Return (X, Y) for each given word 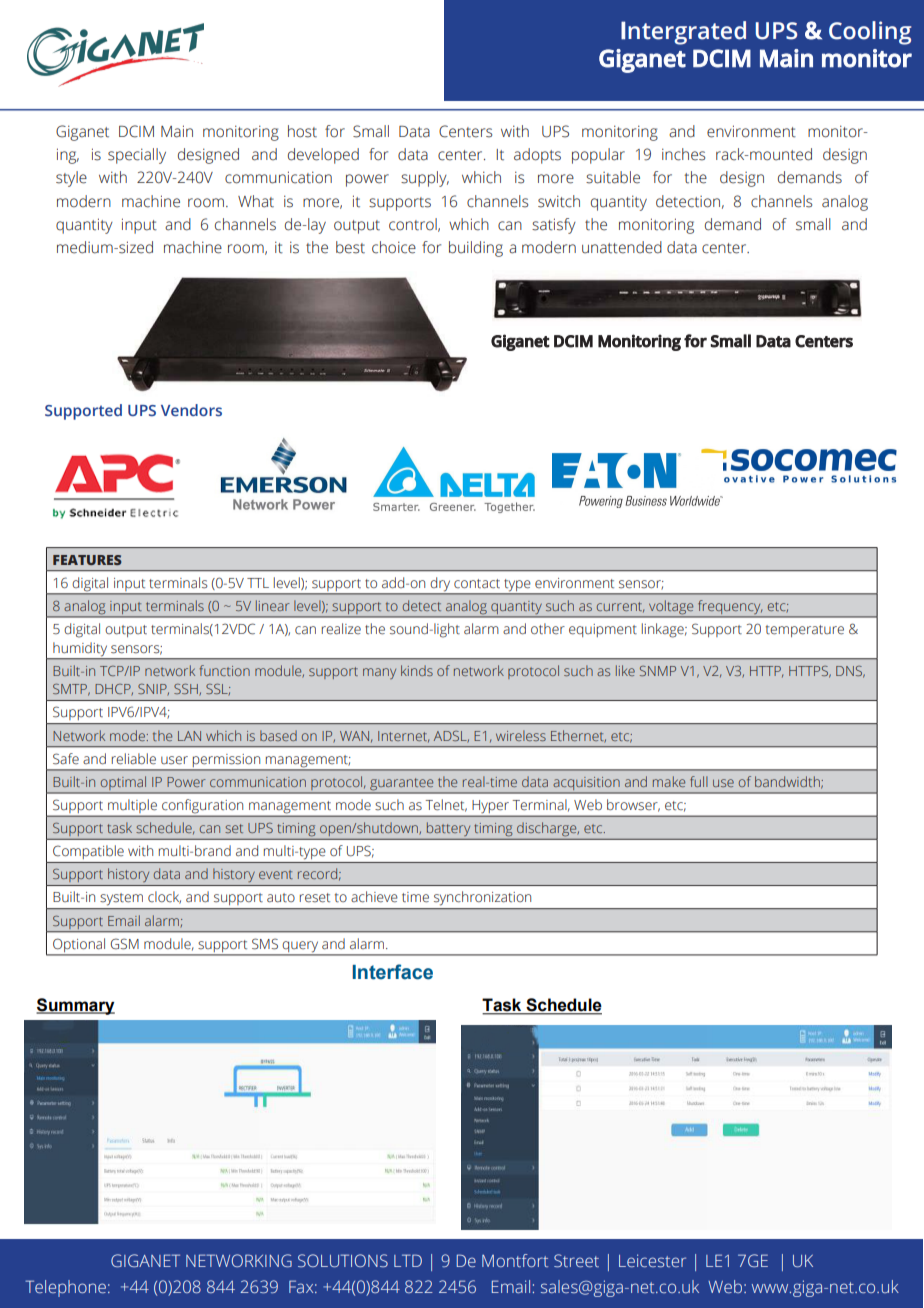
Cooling (870, 33)
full (699, 781)
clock (164, 897)
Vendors (191, 410)
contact (477, 584)
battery (448, 829)
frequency (729, 608)
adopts (537, 156)
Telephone (65, 1288)
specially (137, 156)
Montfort (515, 1260)
